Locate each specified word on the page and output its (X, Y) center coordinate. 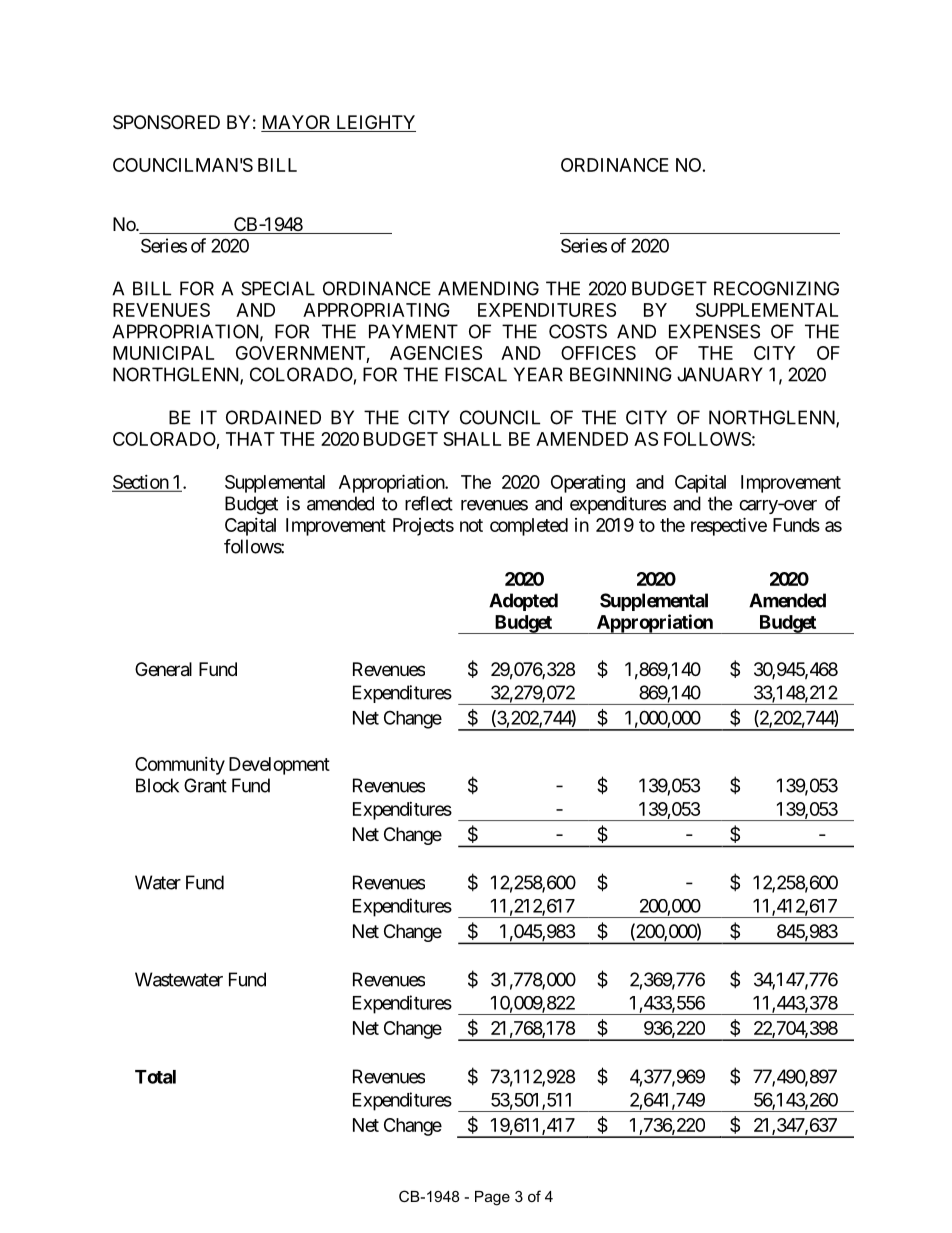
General (163, 669)
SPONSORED (166, 122)
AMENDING (488, 288)
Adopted (523, 602)
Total (155, 1077)
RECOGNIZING (776, 288)
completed (529, 527)
